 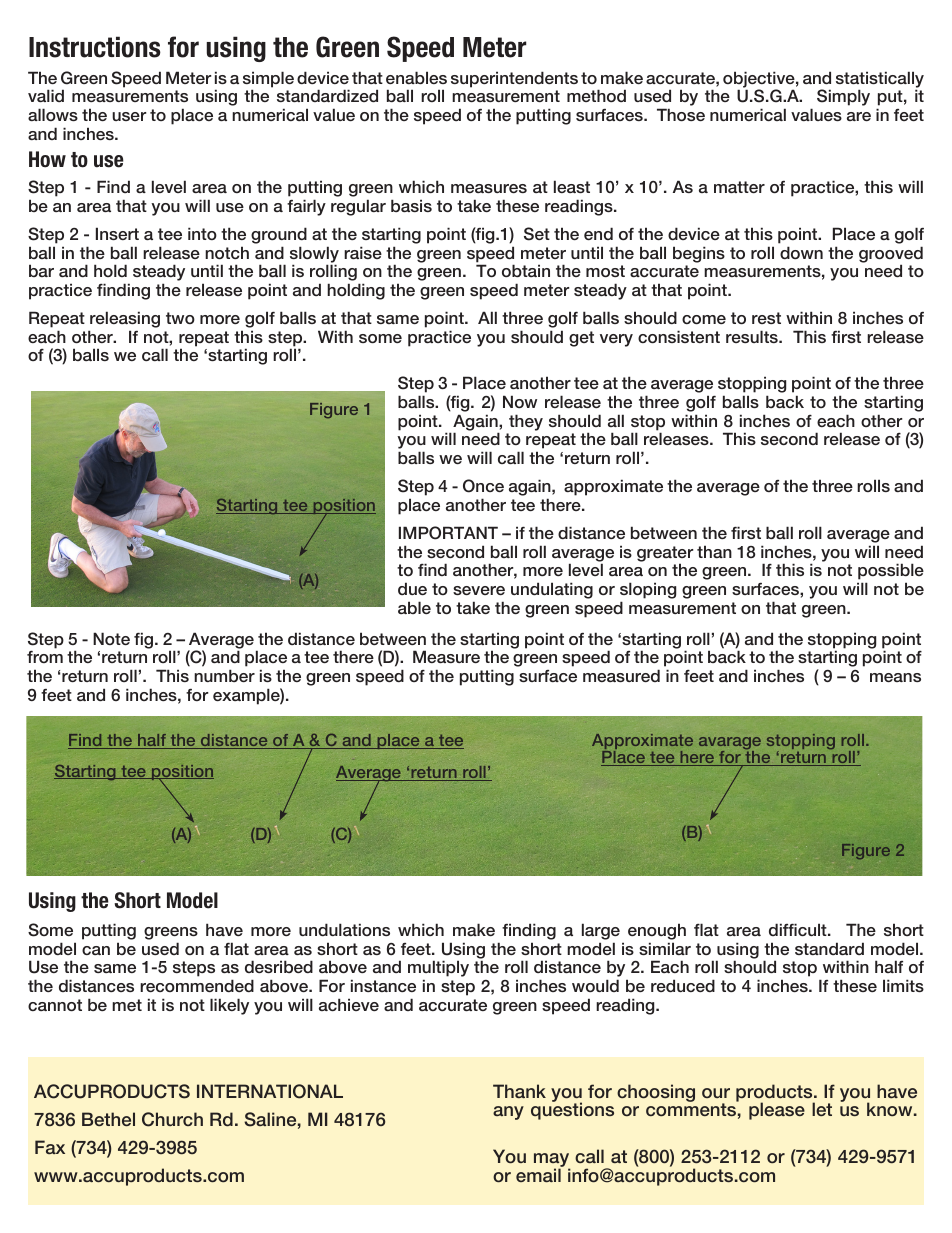 What do you see at coordinates (891, 571) in the document?
I see `possible` at bounding box center [891, 571].
